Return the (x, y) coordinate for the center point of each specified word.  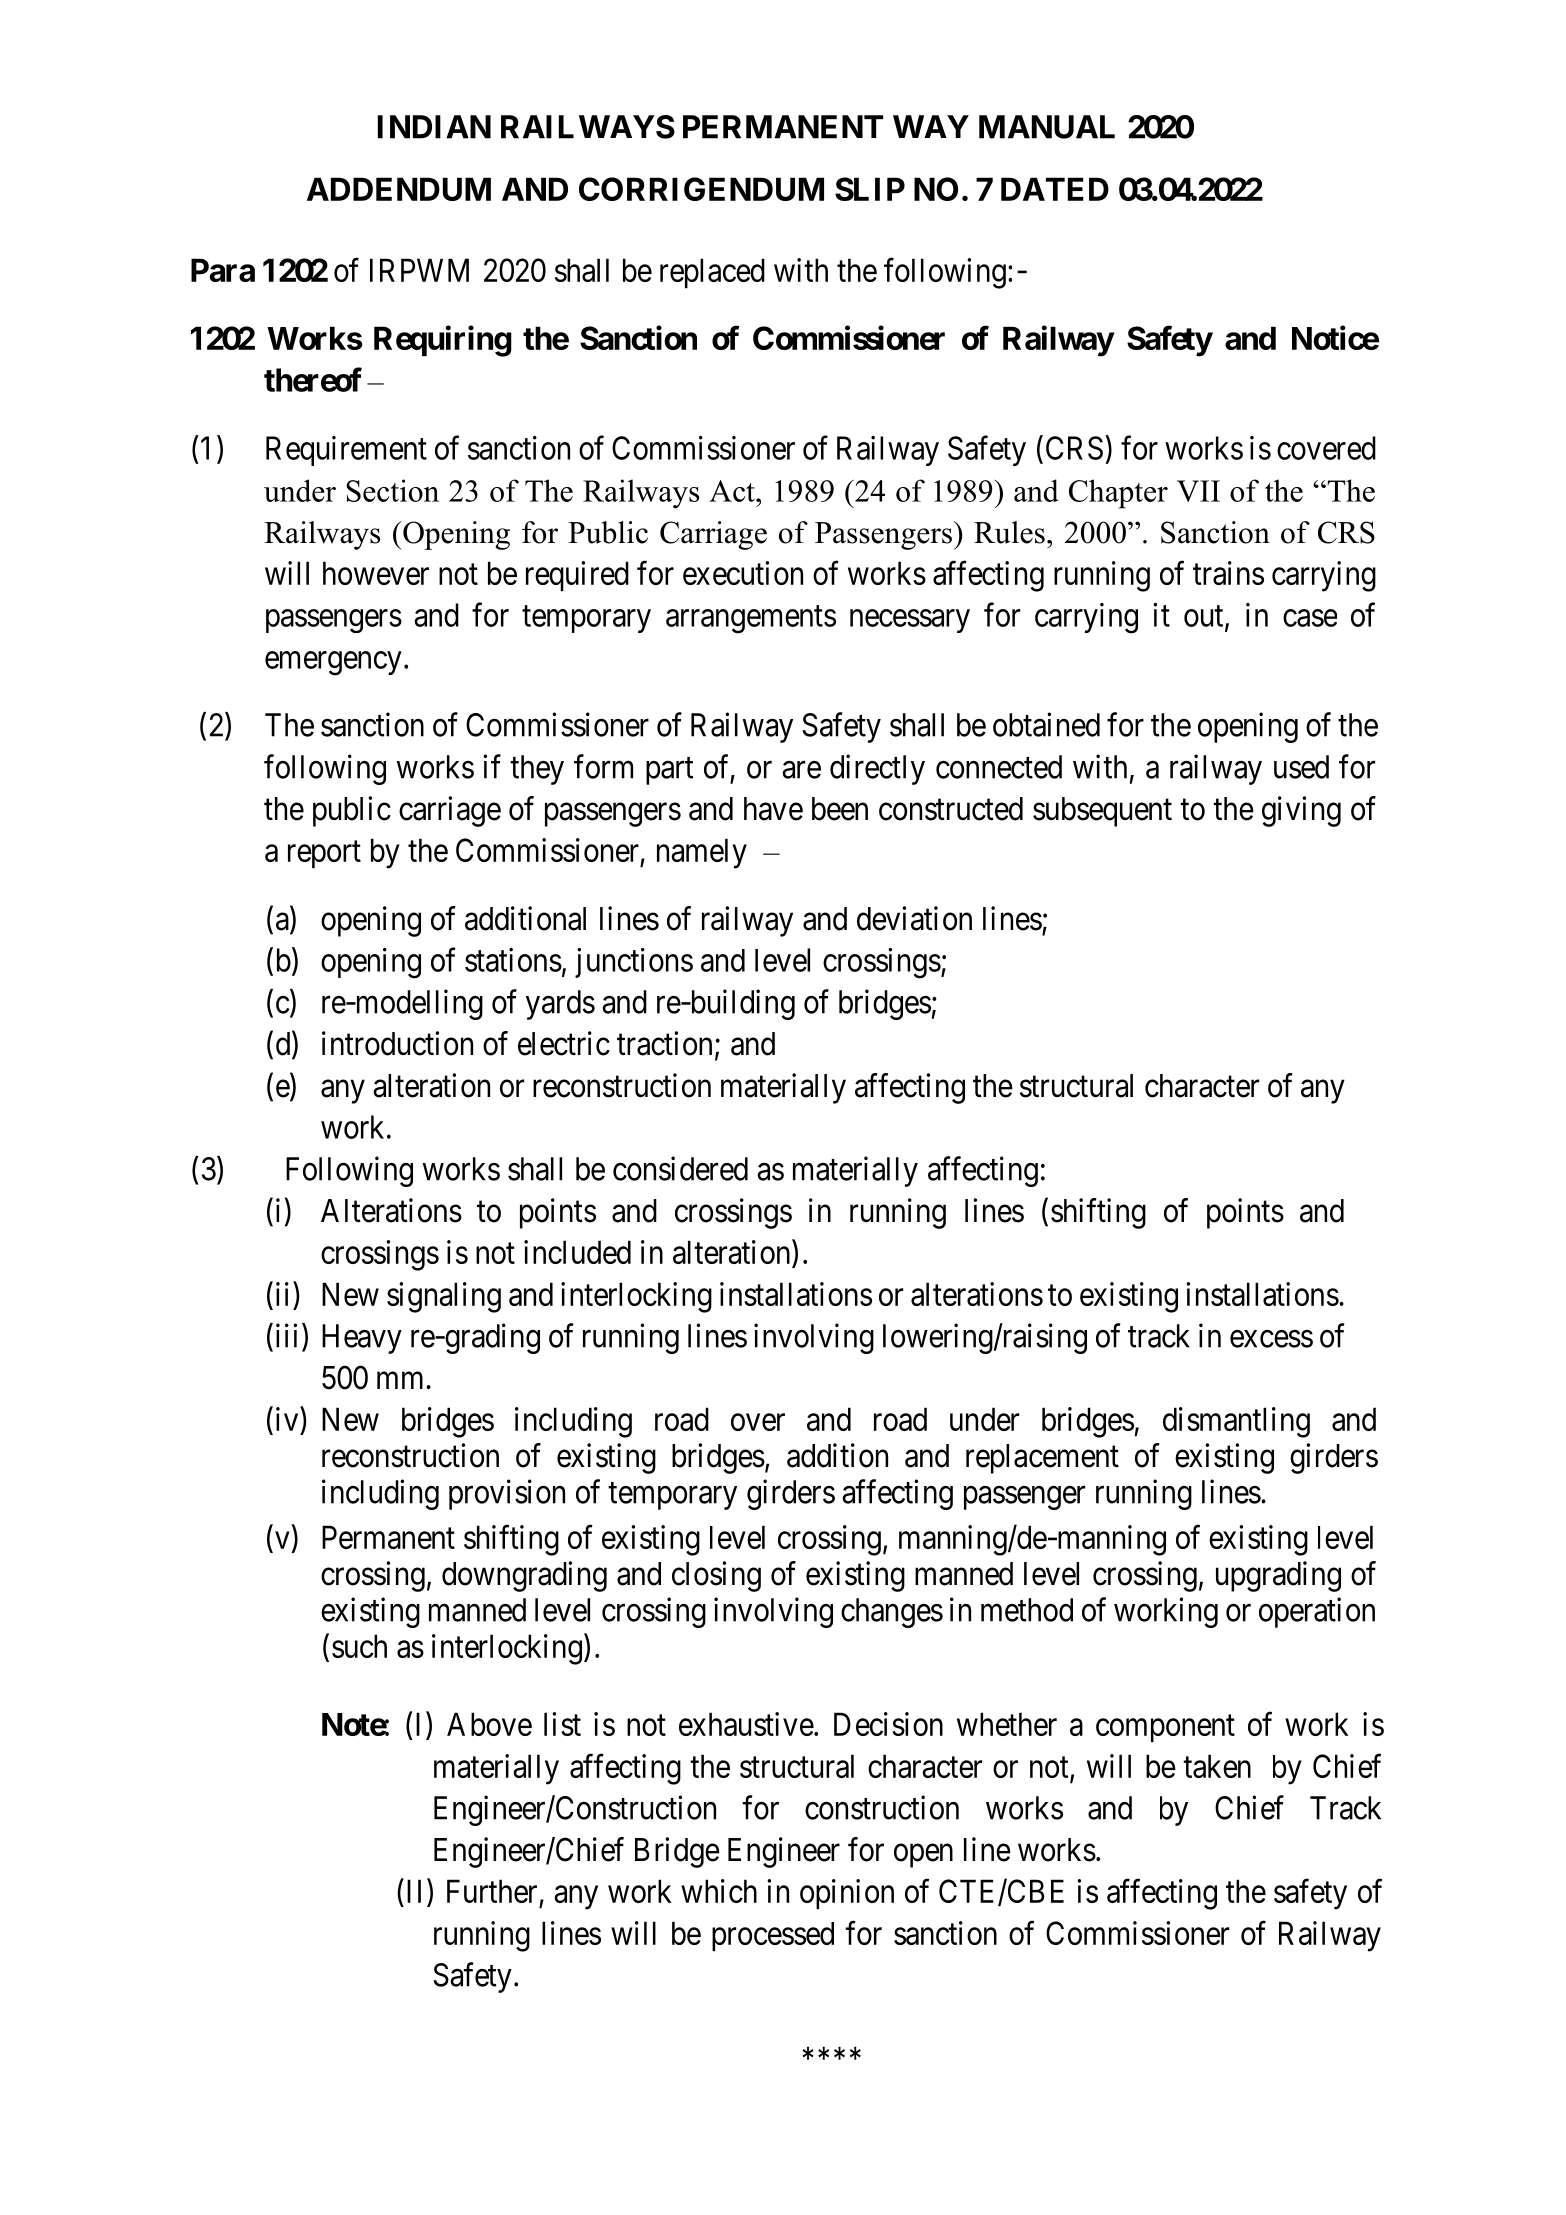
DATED (1055, 189)
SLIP (870, 189)
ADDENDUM (399, 189)
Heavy (362, 1339)
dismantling (1236, 1422)
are (801, 770)
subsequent (1102, 812)
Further (492, 1891)
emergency (333, 663)
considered (680, 1168)
